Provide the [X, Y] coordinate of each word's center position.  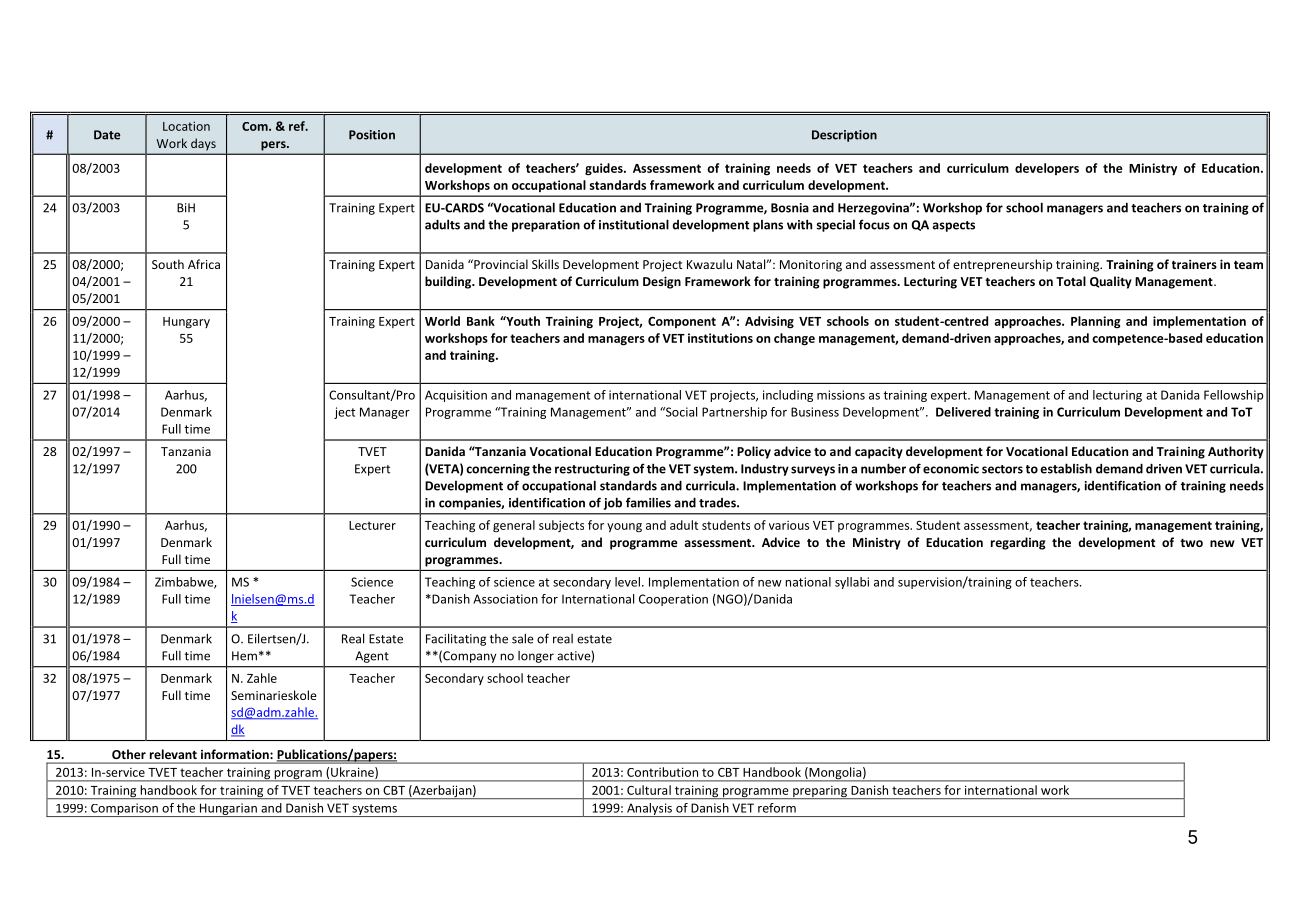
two [1191, 543]
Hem [244, 656]
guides [605, 169]
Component [682, 322]
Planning [1096, 322]
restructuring [592, 470]
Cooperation [673, 600]
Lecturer [372, 525]
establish [1066, 468]
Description [844, 136]
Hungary [186, 323]
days [203, 144]
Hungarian [228, 810]
